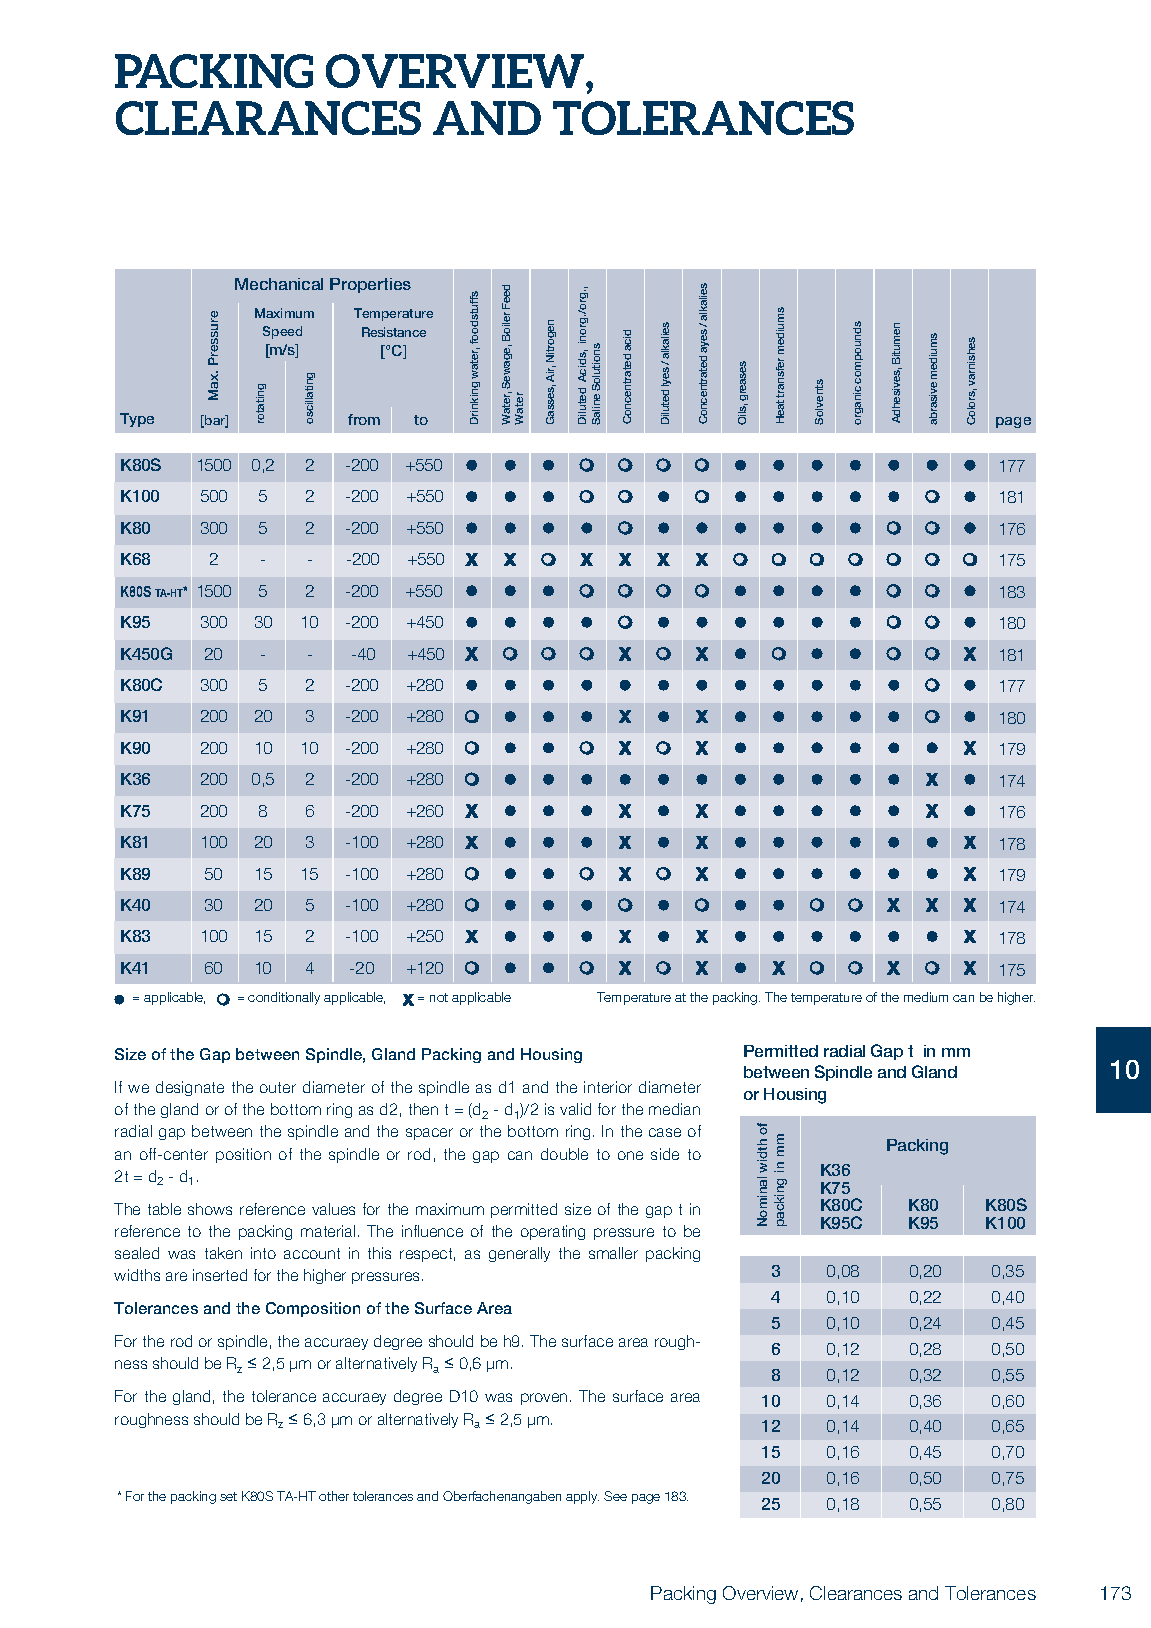 The image size is (1151, 1628). What do you see at coordinates (394, 332) in the screenshot?
I see `Resistance` at bounding box center [394, 332].
